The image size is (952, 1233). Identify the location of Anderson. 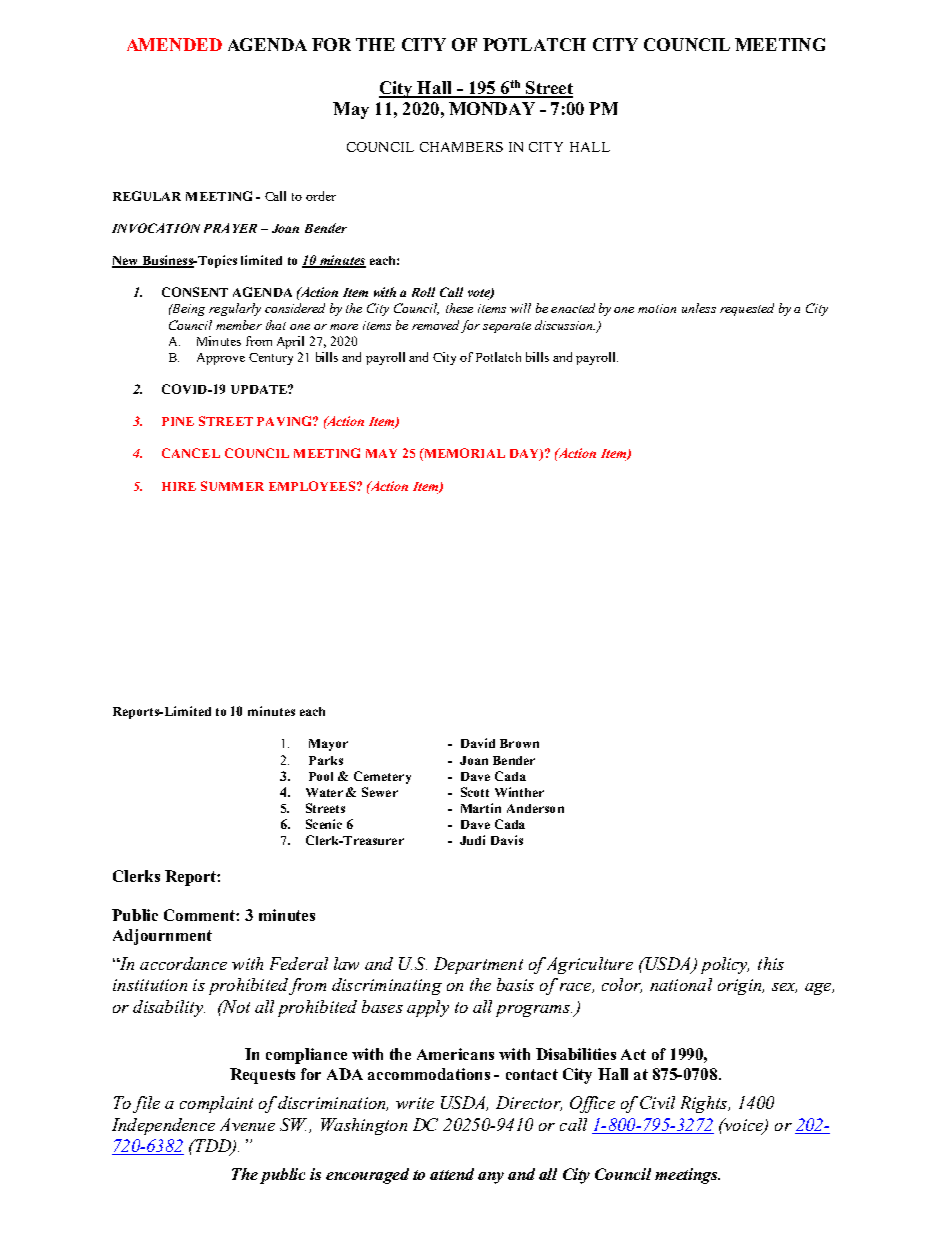
(535, 808).
